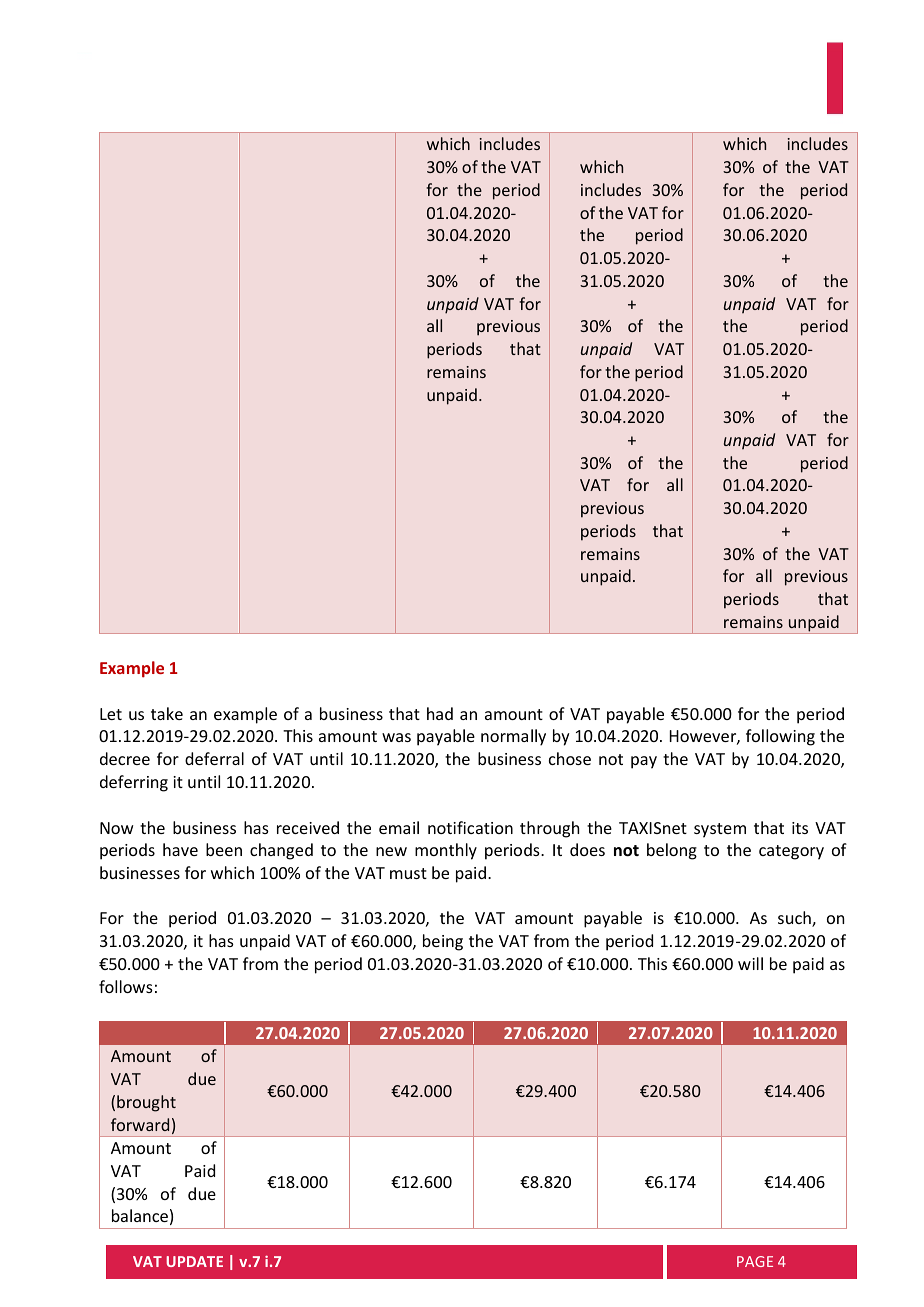  Describe the element at coordinates (750, 963) in the document. I see `will` at that location.
